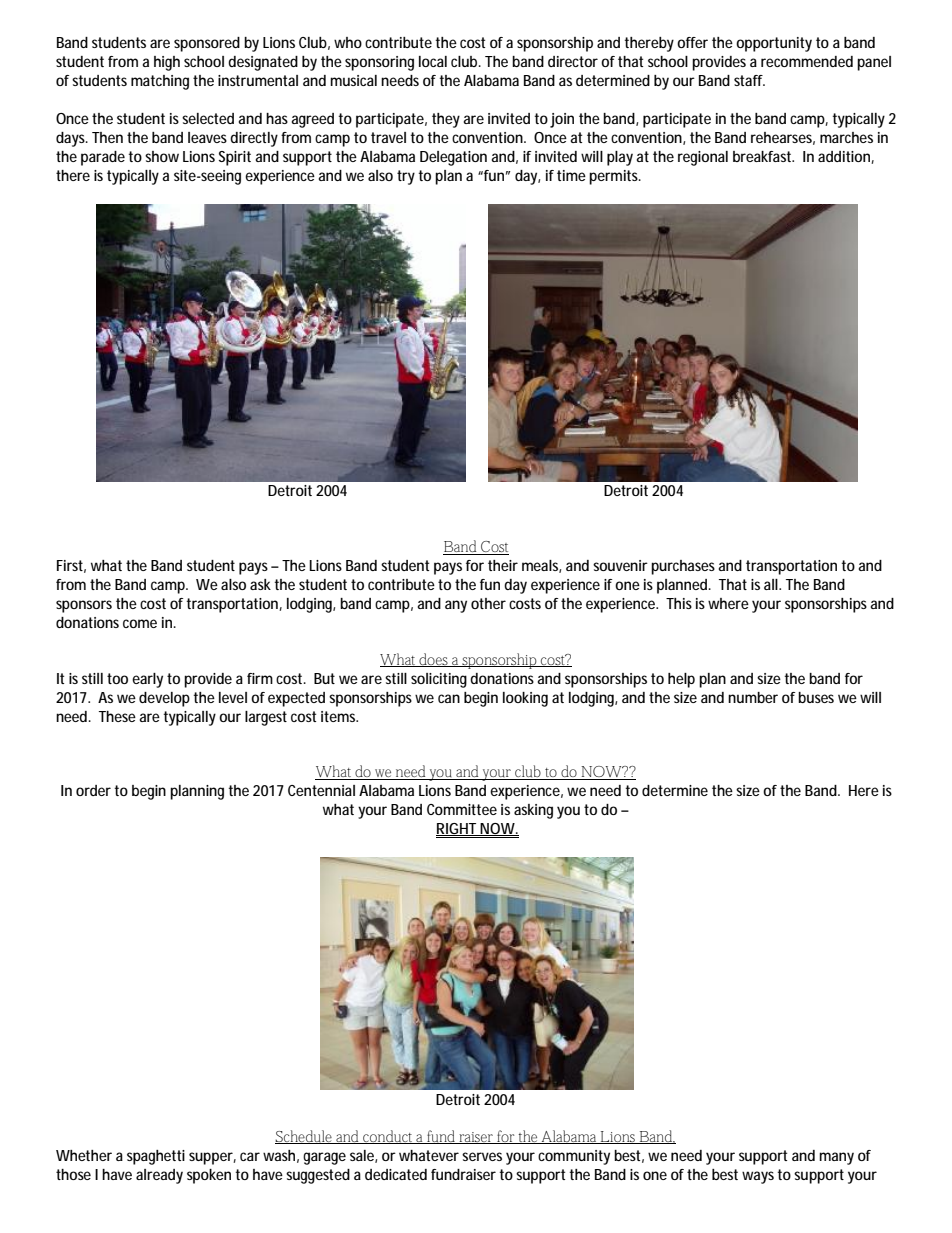 The image size is (952, 1233). What do you see at coordinates (679, 603) in the image?
I see `This` at bounding box center [679, 603].
